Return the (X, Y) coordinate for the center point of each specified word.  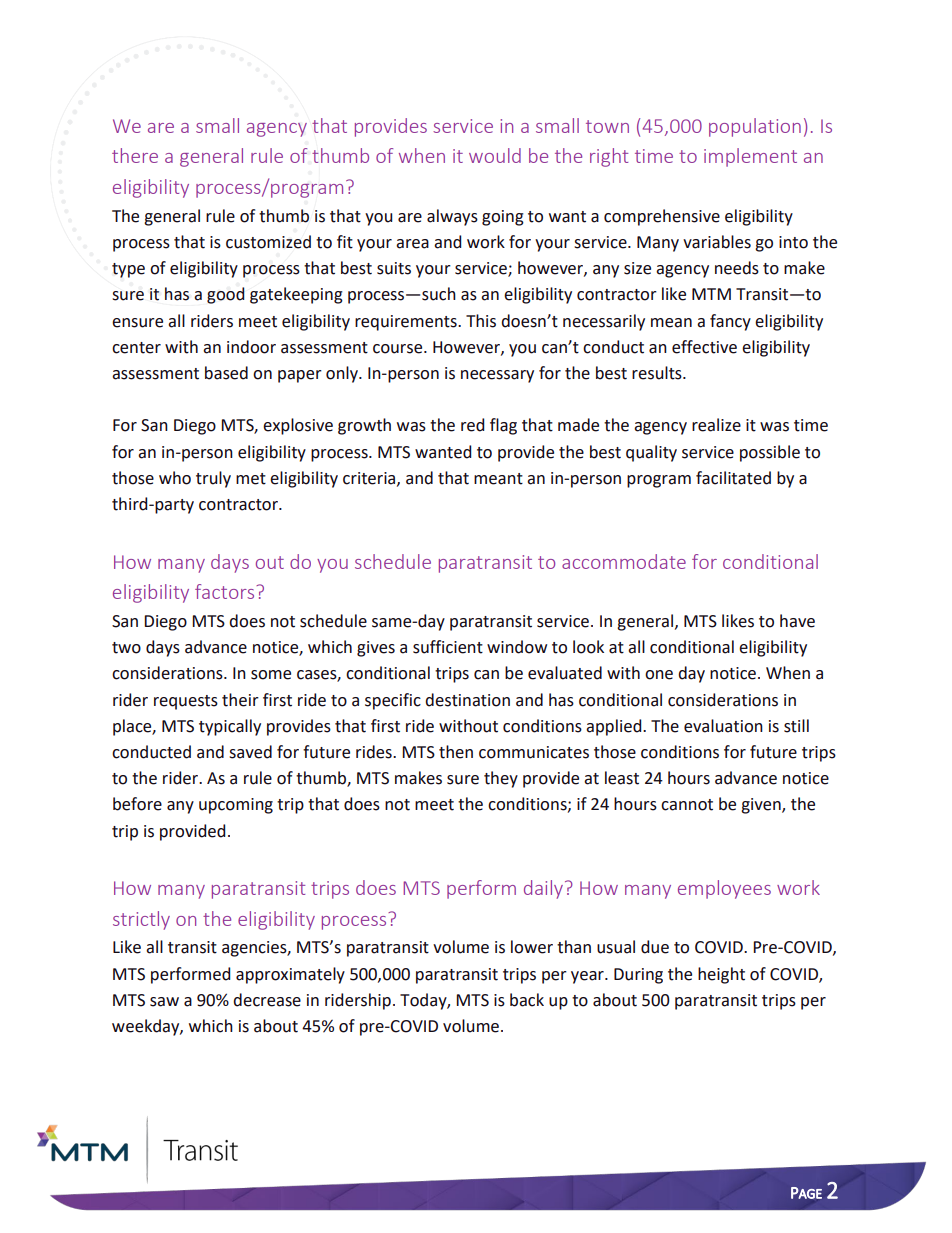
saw (164, 1002)
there (135, 155)
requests (186, 702)
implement (750, 157)
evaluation (723, 726)
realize (716, 425)
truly (213, 479)
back (527, 1000)
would (495, 155)
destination (467, 700)
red (472, 425)
